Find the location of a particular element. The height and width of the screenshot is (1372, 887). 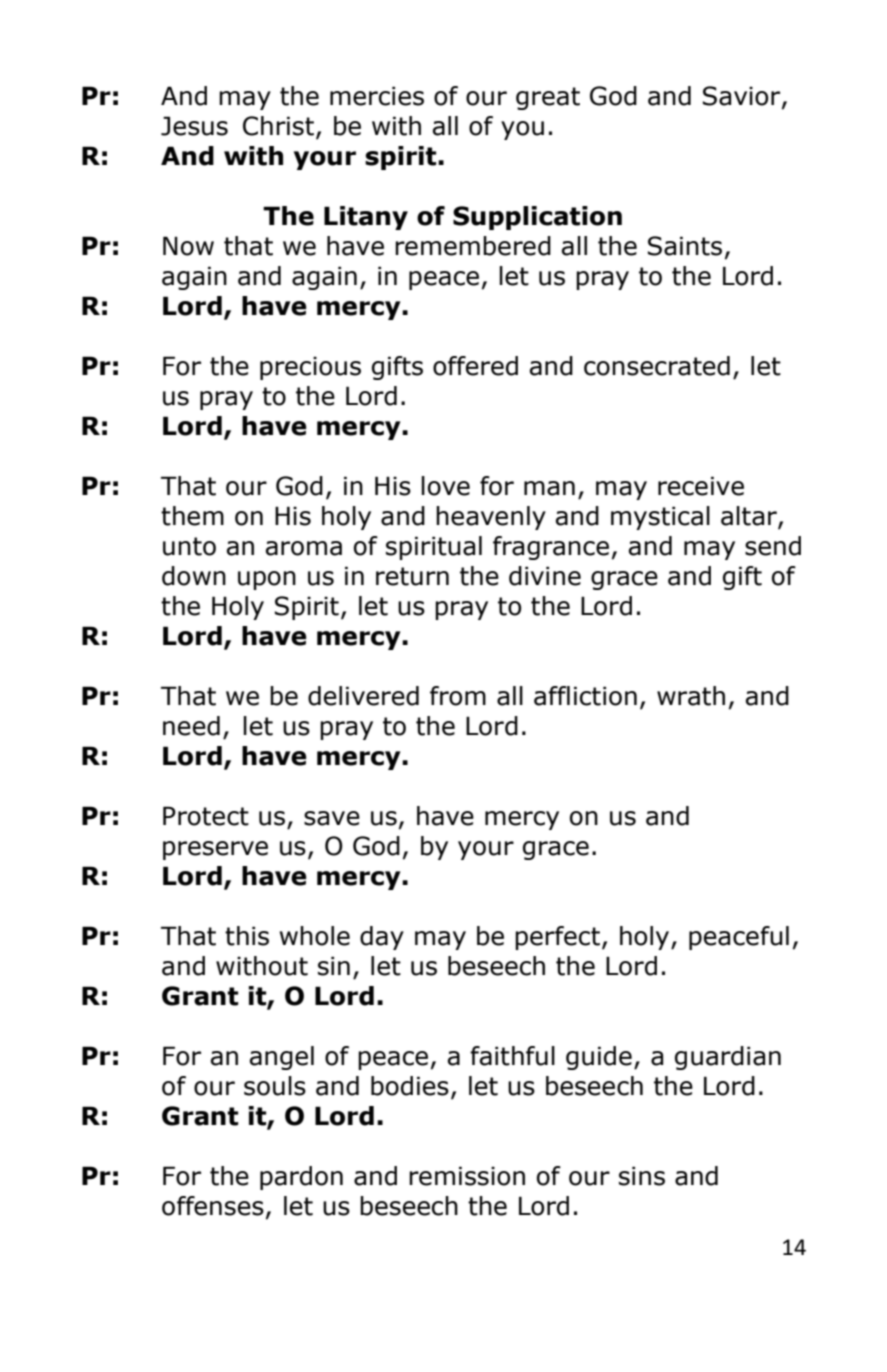

from is located at coordinates (458, 696).
